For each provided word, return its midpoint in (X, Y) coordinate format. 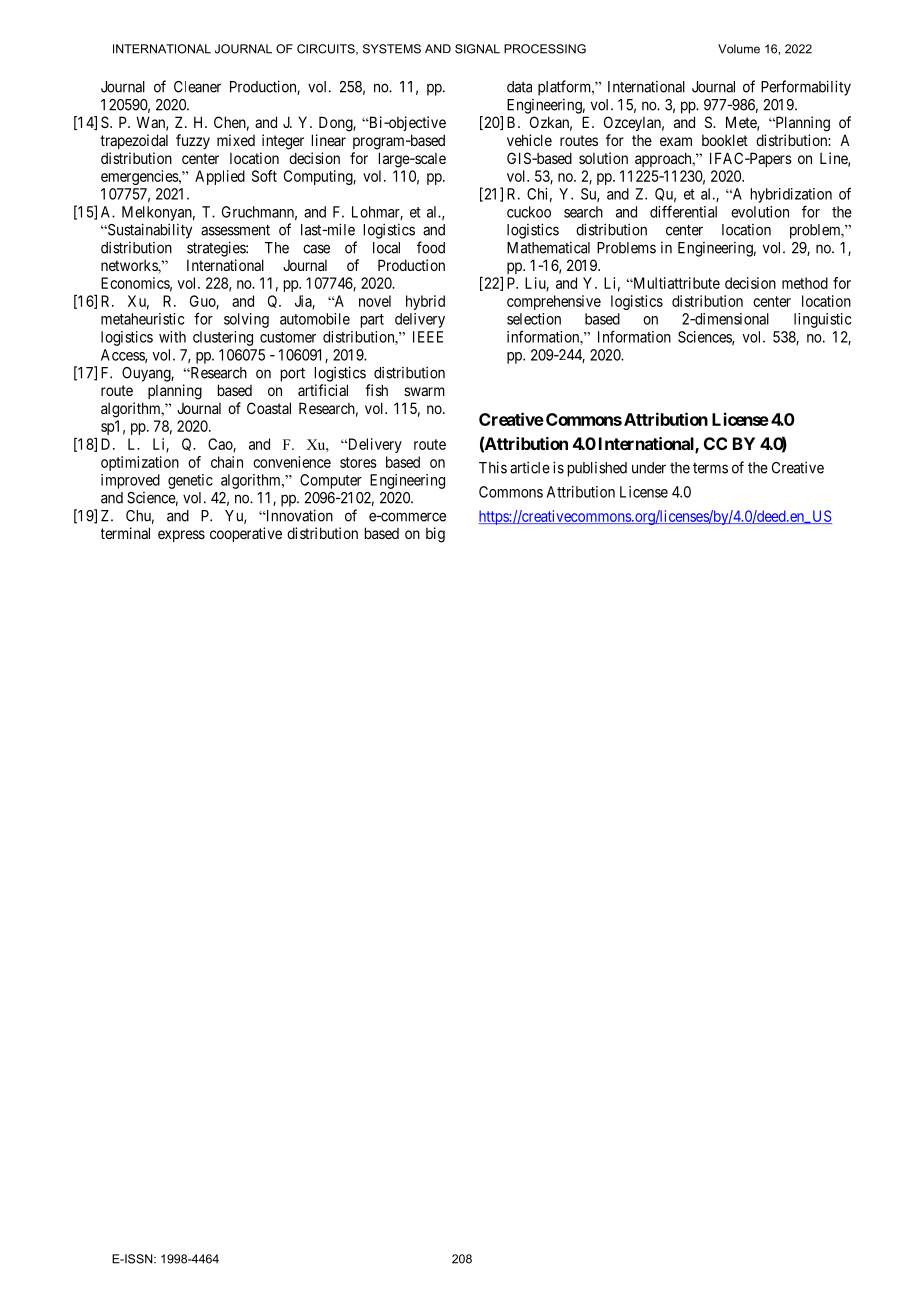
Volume (739, 49)
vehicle (529, 140)
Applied (220, 177)
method (805, 283)
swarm (424, 391)
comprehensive (554, 302)
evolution (760, 212)
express (181, 536)
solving (246, 320)
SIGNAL (477, 49)
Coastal (269, 408)
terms (710, 468)
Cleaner (197, 87)
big (435, 535)
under (649, 468)
